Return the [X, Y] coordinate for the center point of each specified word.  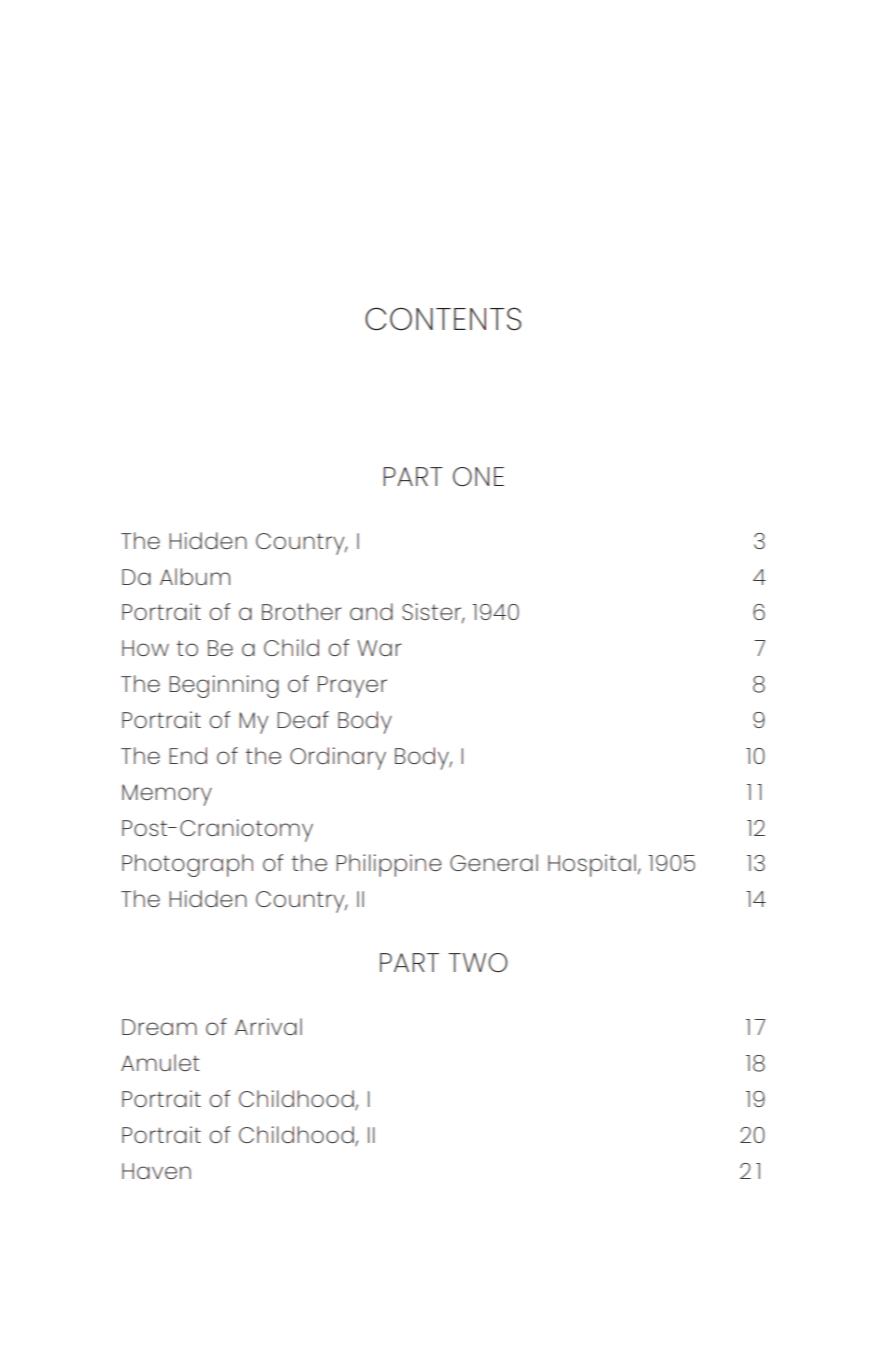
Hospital [592, 865]
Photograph [187, 865]
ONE [478, 476]
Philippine [389, 865]
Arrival [268, 1026]
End [188, 755]
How [145, 648]
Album [195, 576]
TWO [477, 962]
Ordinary [338, 758]
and [371, 611]
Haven [156, 1171]
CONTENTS [443, 319]
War [379, 648]
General [494, 862]
